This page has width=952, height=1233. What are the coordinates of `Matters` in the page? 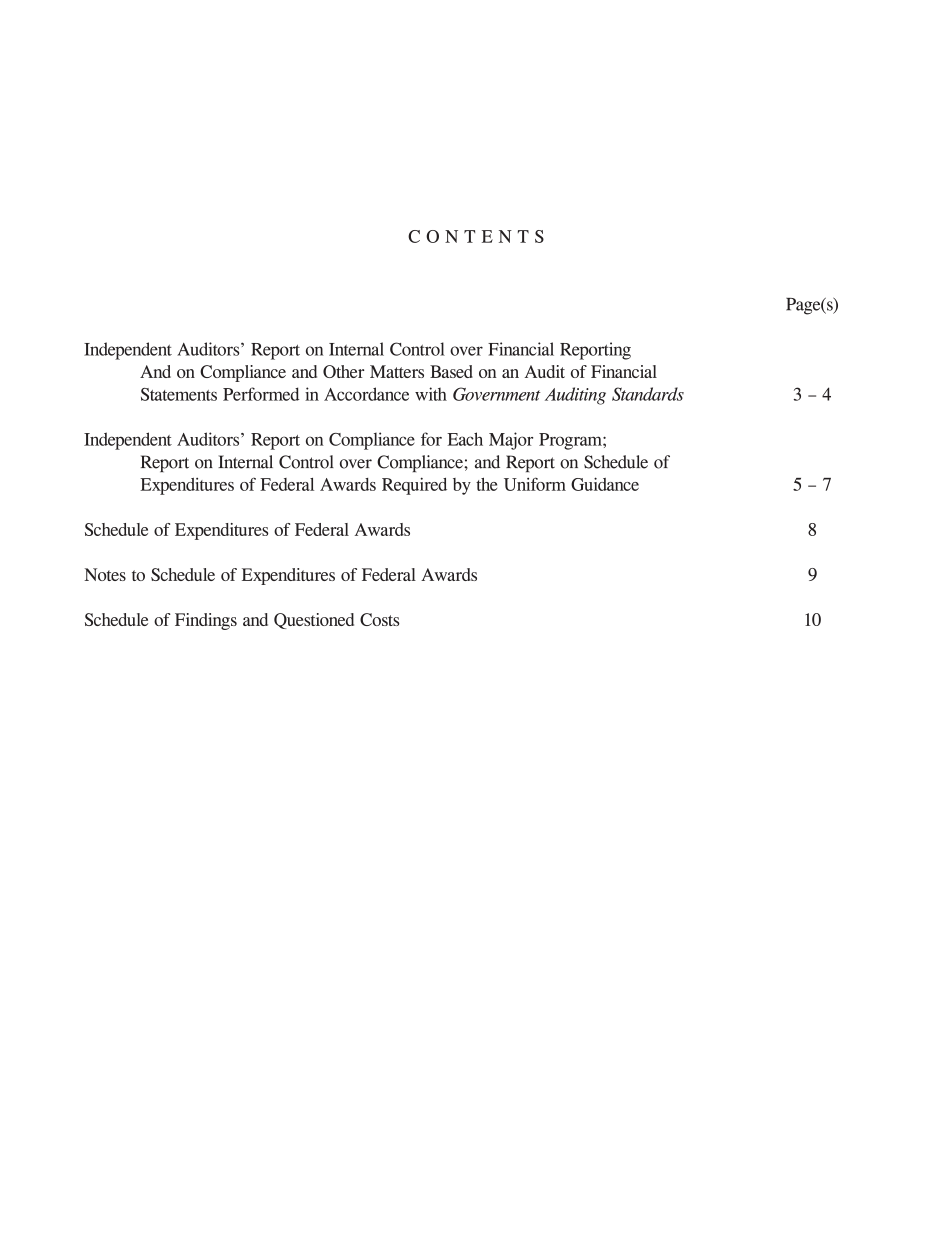 It's located at (397, 371).
